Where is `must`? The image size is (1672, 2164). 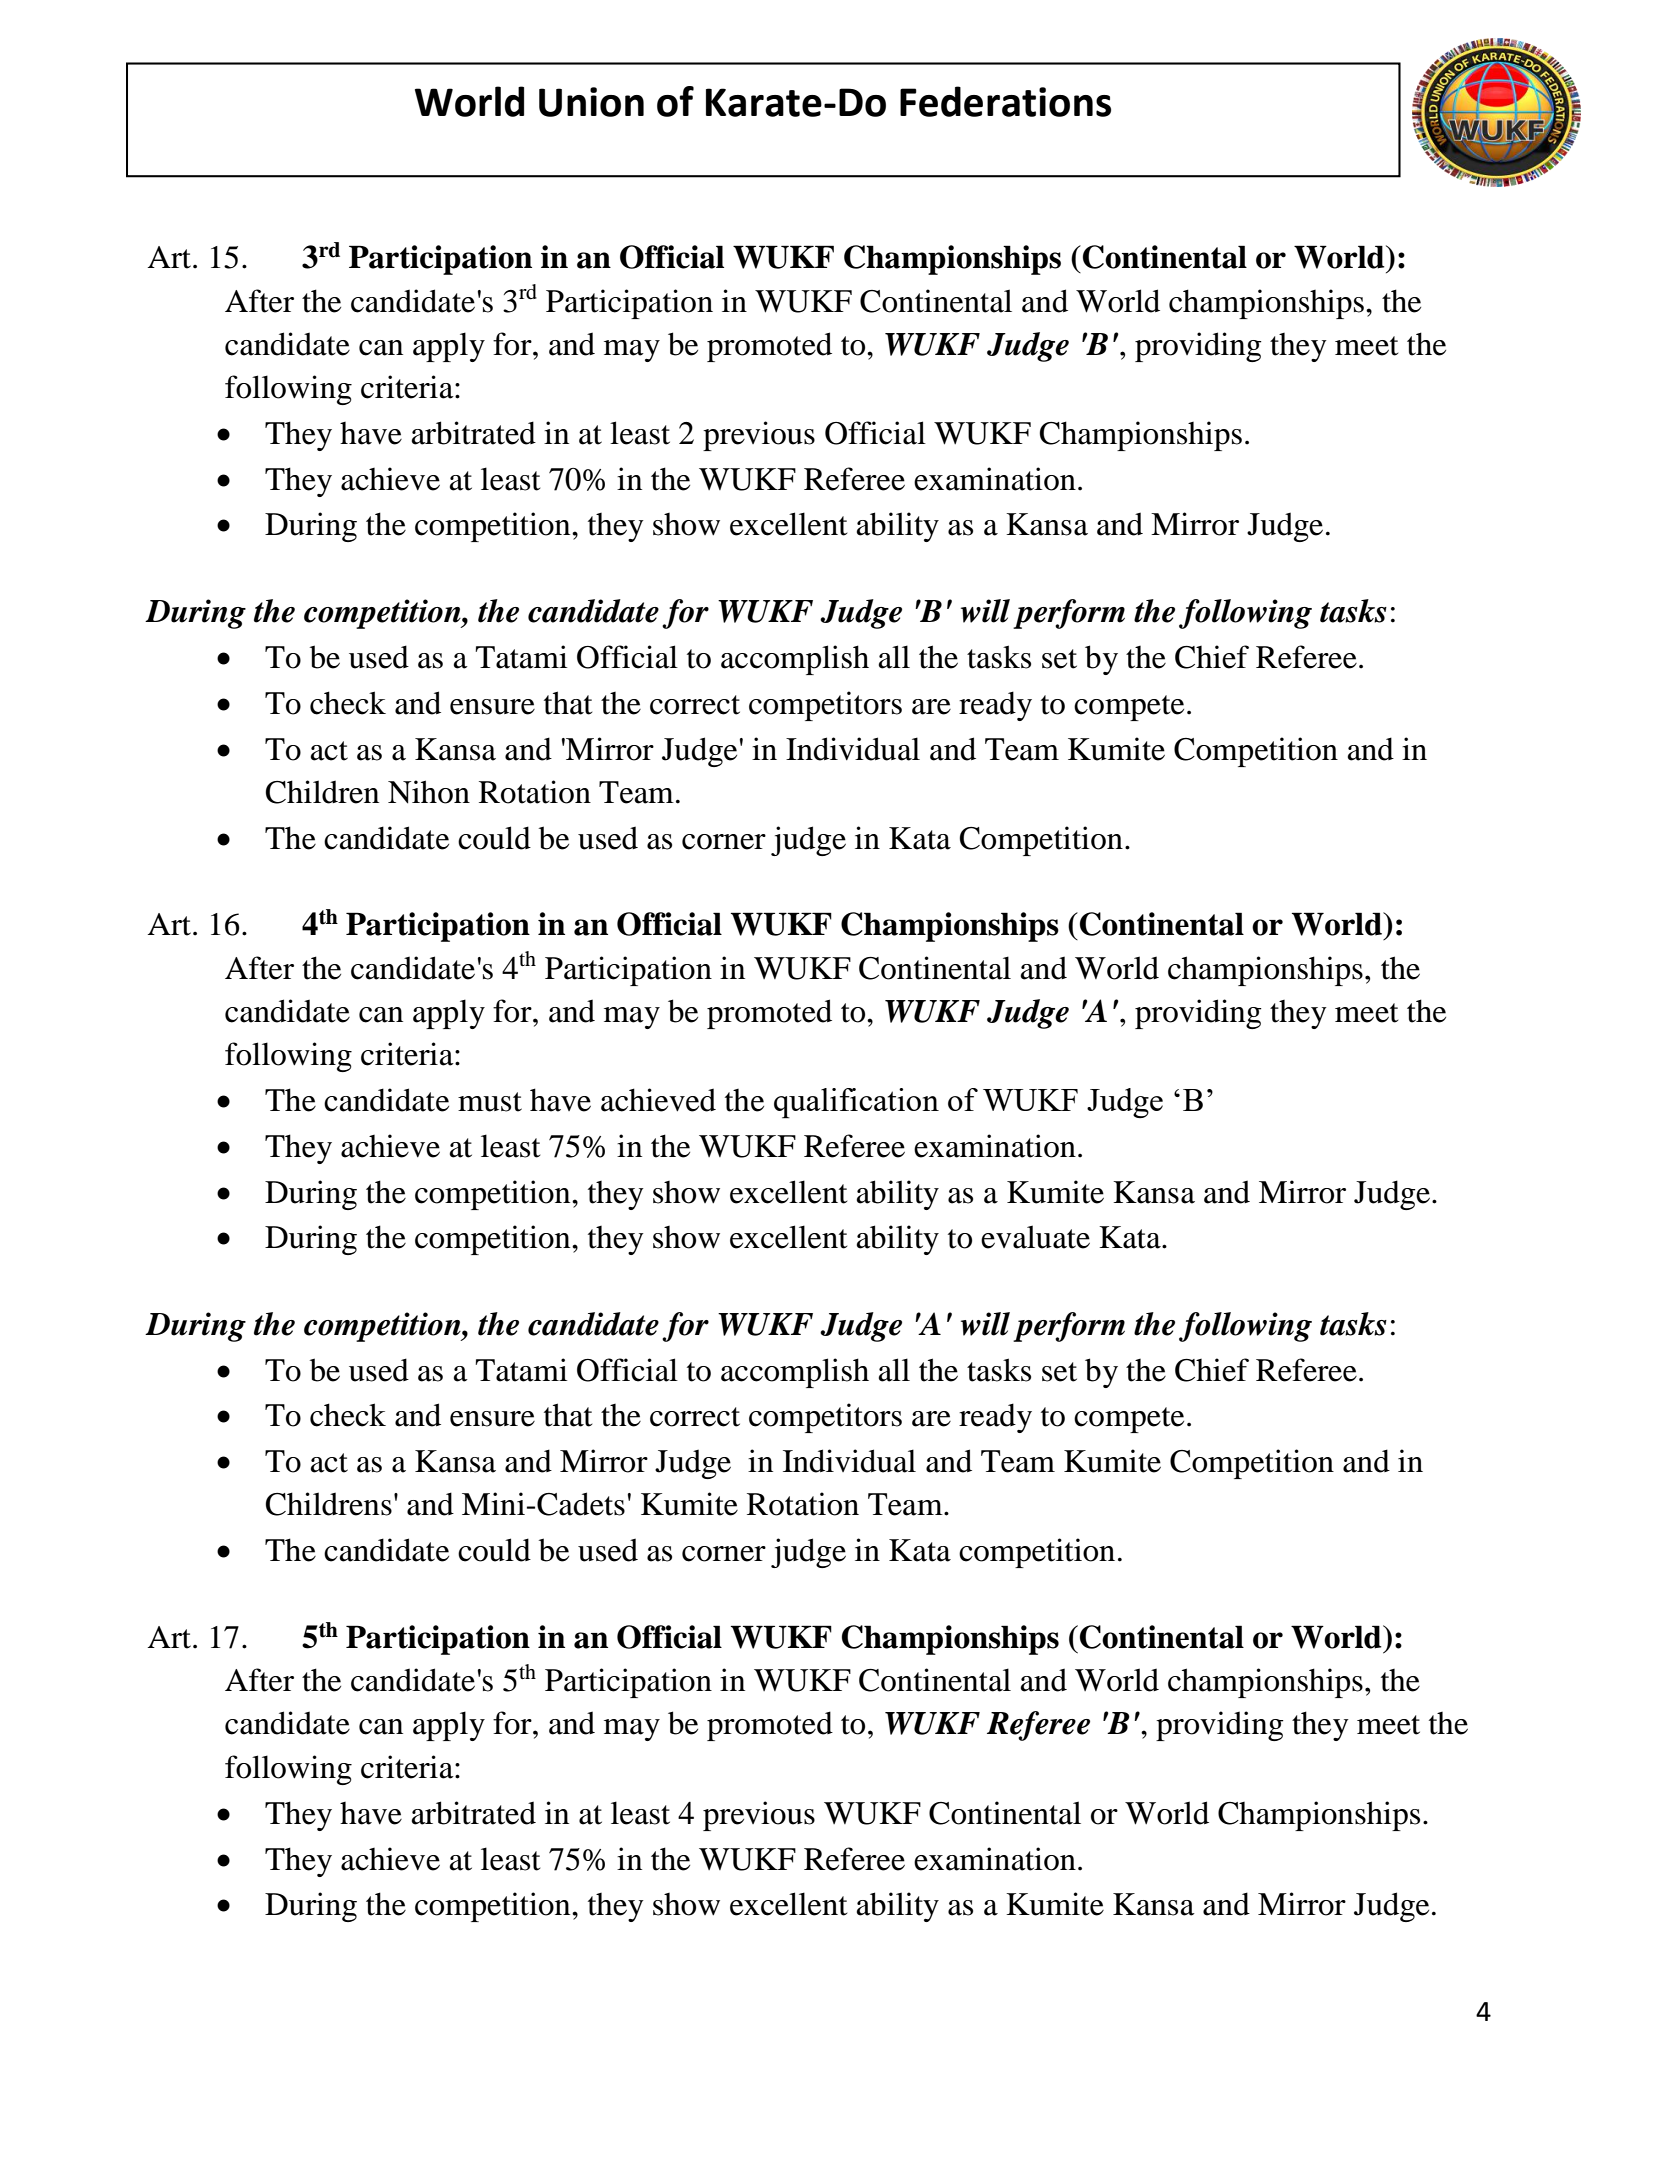
must is located at coordinates (490, 1102).
